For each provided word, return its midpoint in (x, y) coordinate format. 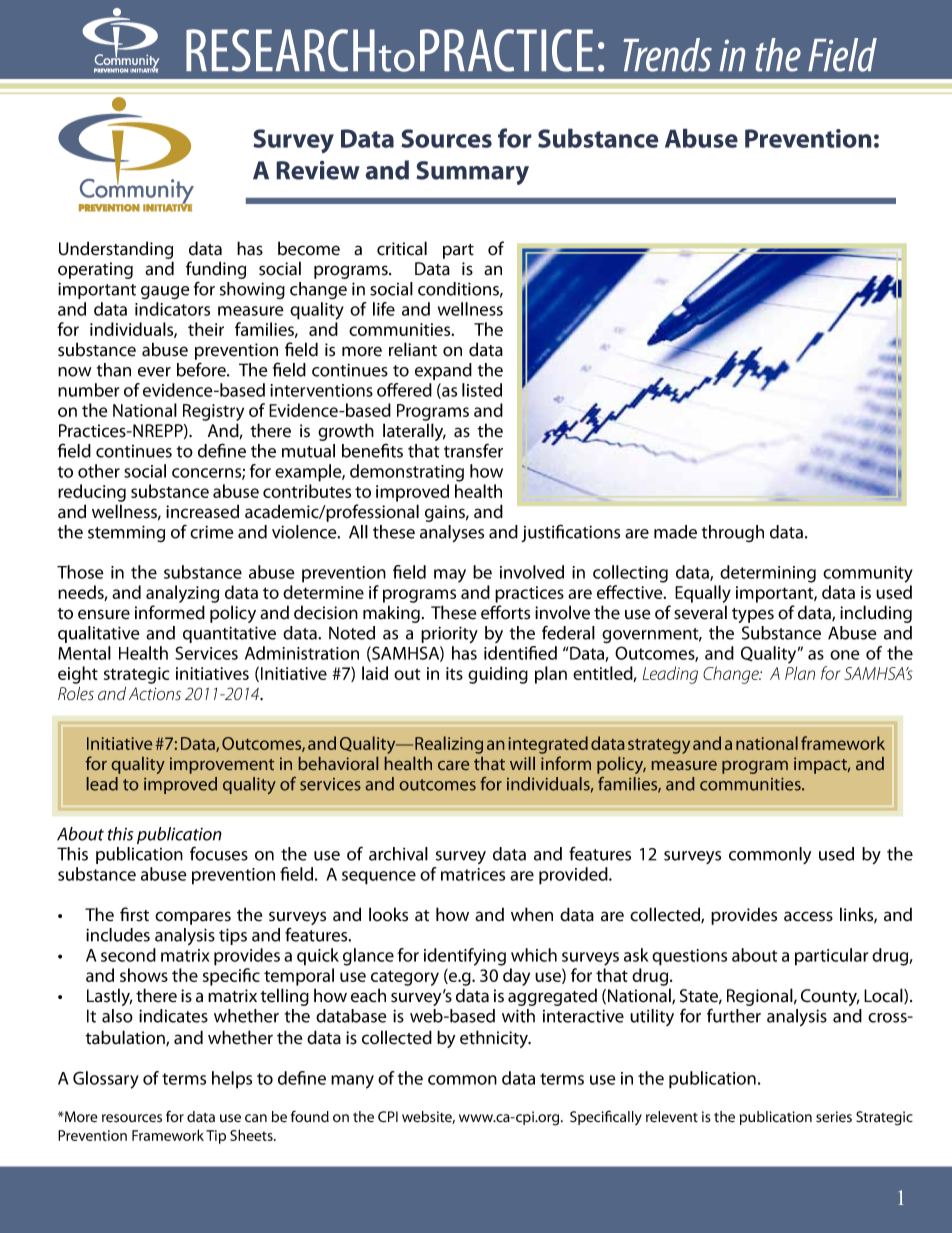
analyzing (182, 595)
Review (318, 170)
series (834, 1117)
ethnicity (495, 1039)
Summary (472, 173)
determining (768, 574)
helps (232, 1080)
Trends (667, 55)
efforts (505, 612)
